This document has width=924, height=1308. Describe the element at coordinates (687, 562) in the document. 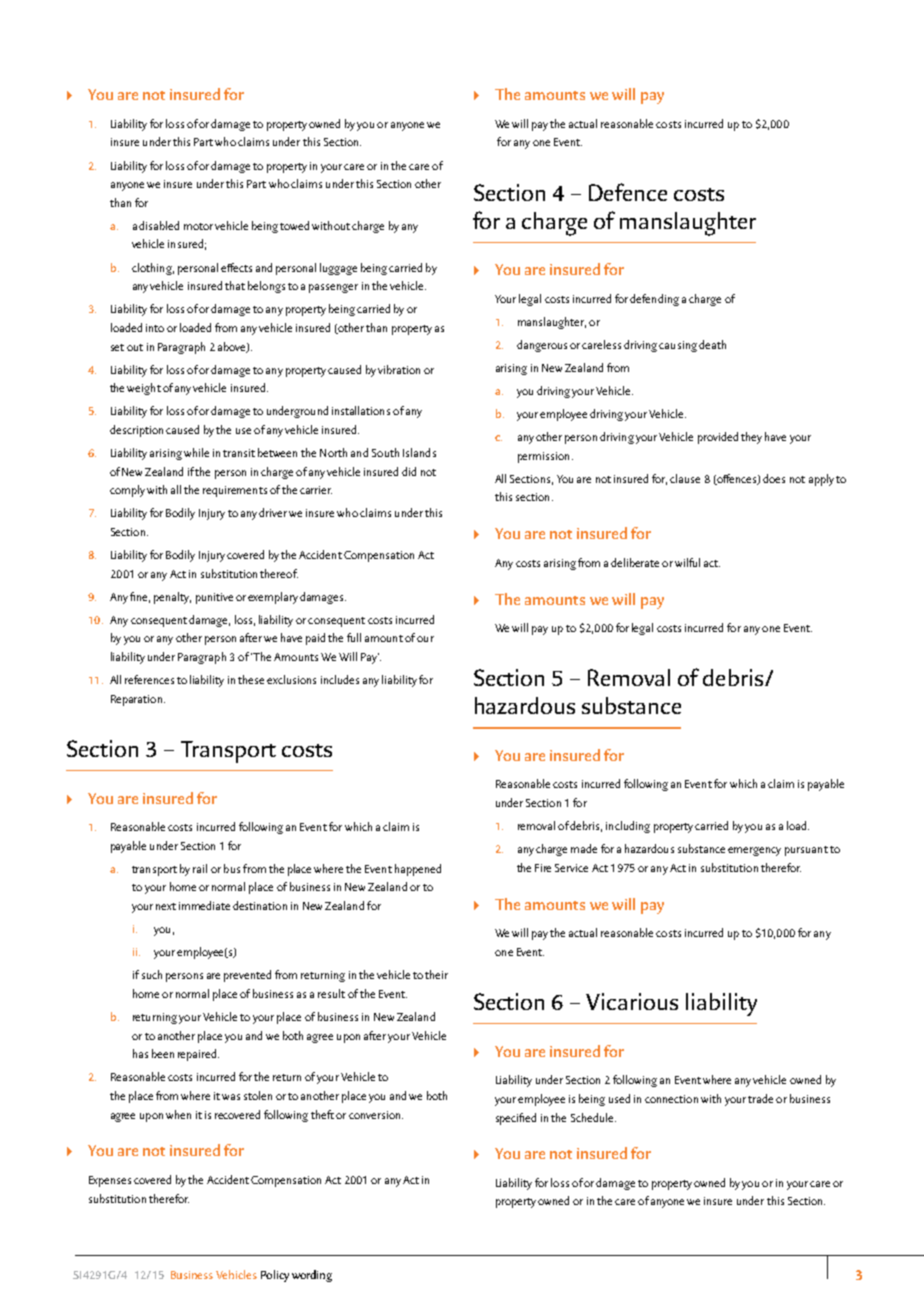

I see `wilful` at that location.
